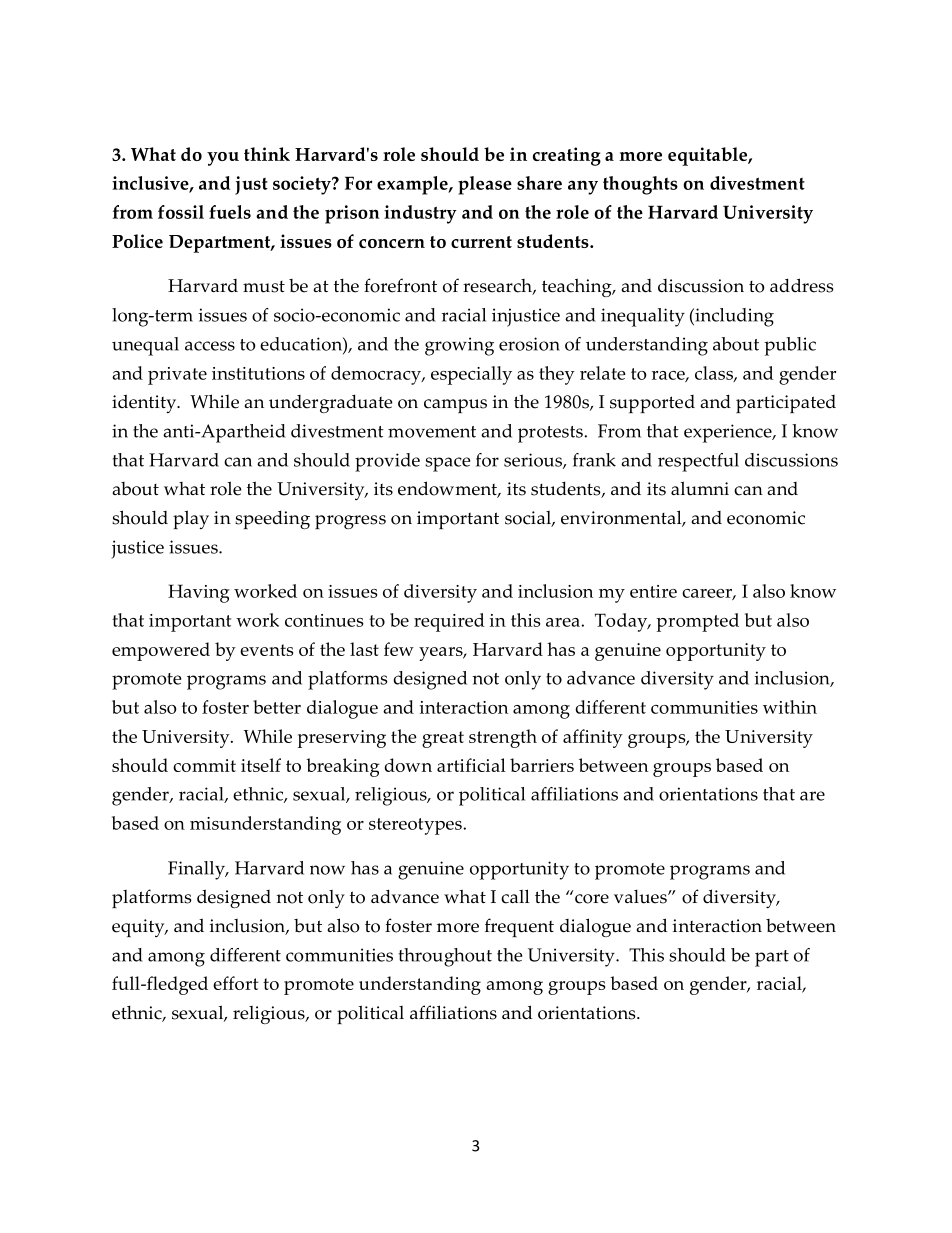 Image resolution: width=952 pixels, height=1233 pixels. I want to click on please, so click(485, 185).
